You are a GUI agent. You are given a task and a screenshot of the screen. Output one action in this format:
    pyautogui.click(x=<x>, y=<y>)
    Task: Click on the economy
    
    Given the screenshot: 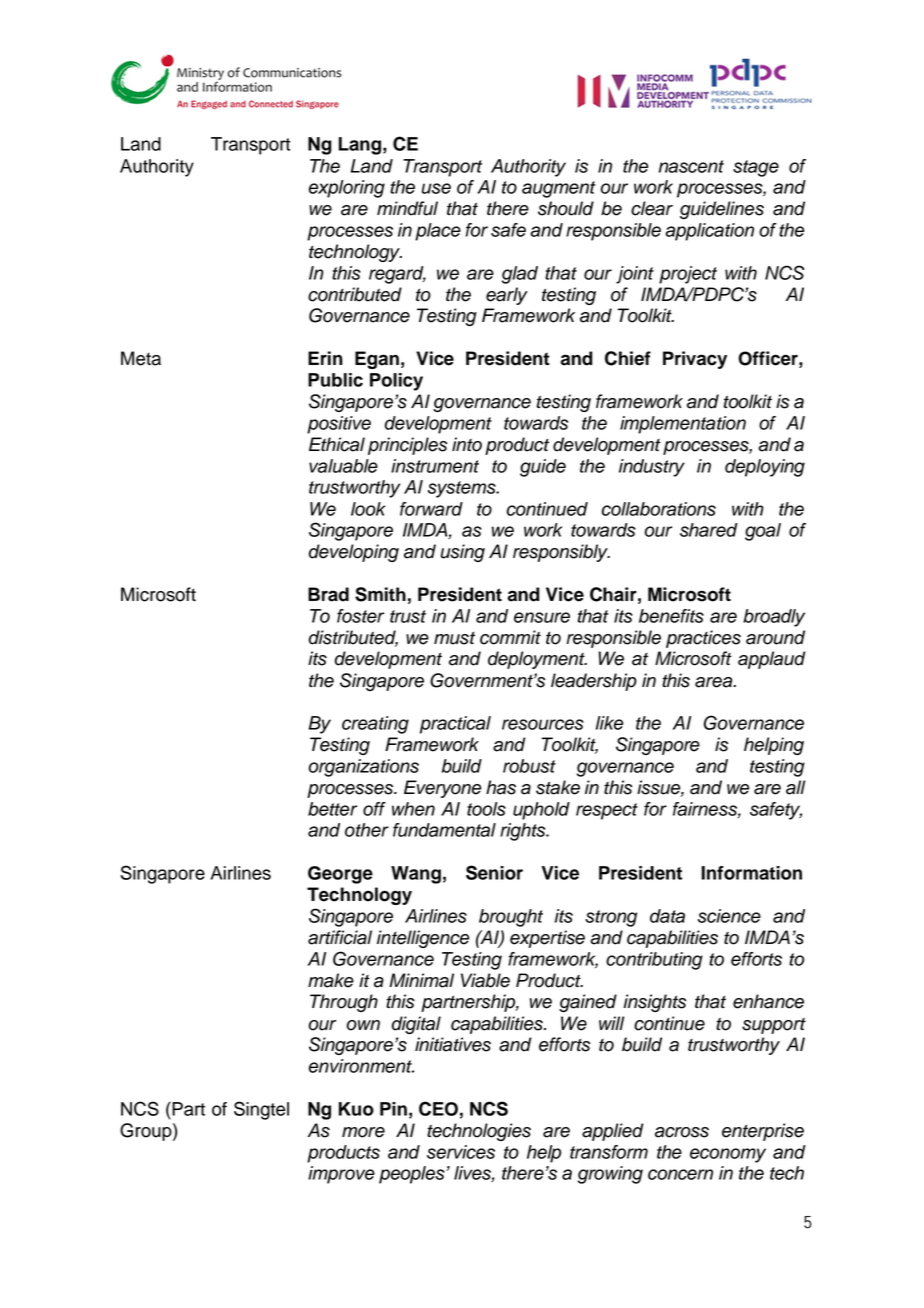 What is the action you would take?
    pyautogui.click(x=728, y=1155)
